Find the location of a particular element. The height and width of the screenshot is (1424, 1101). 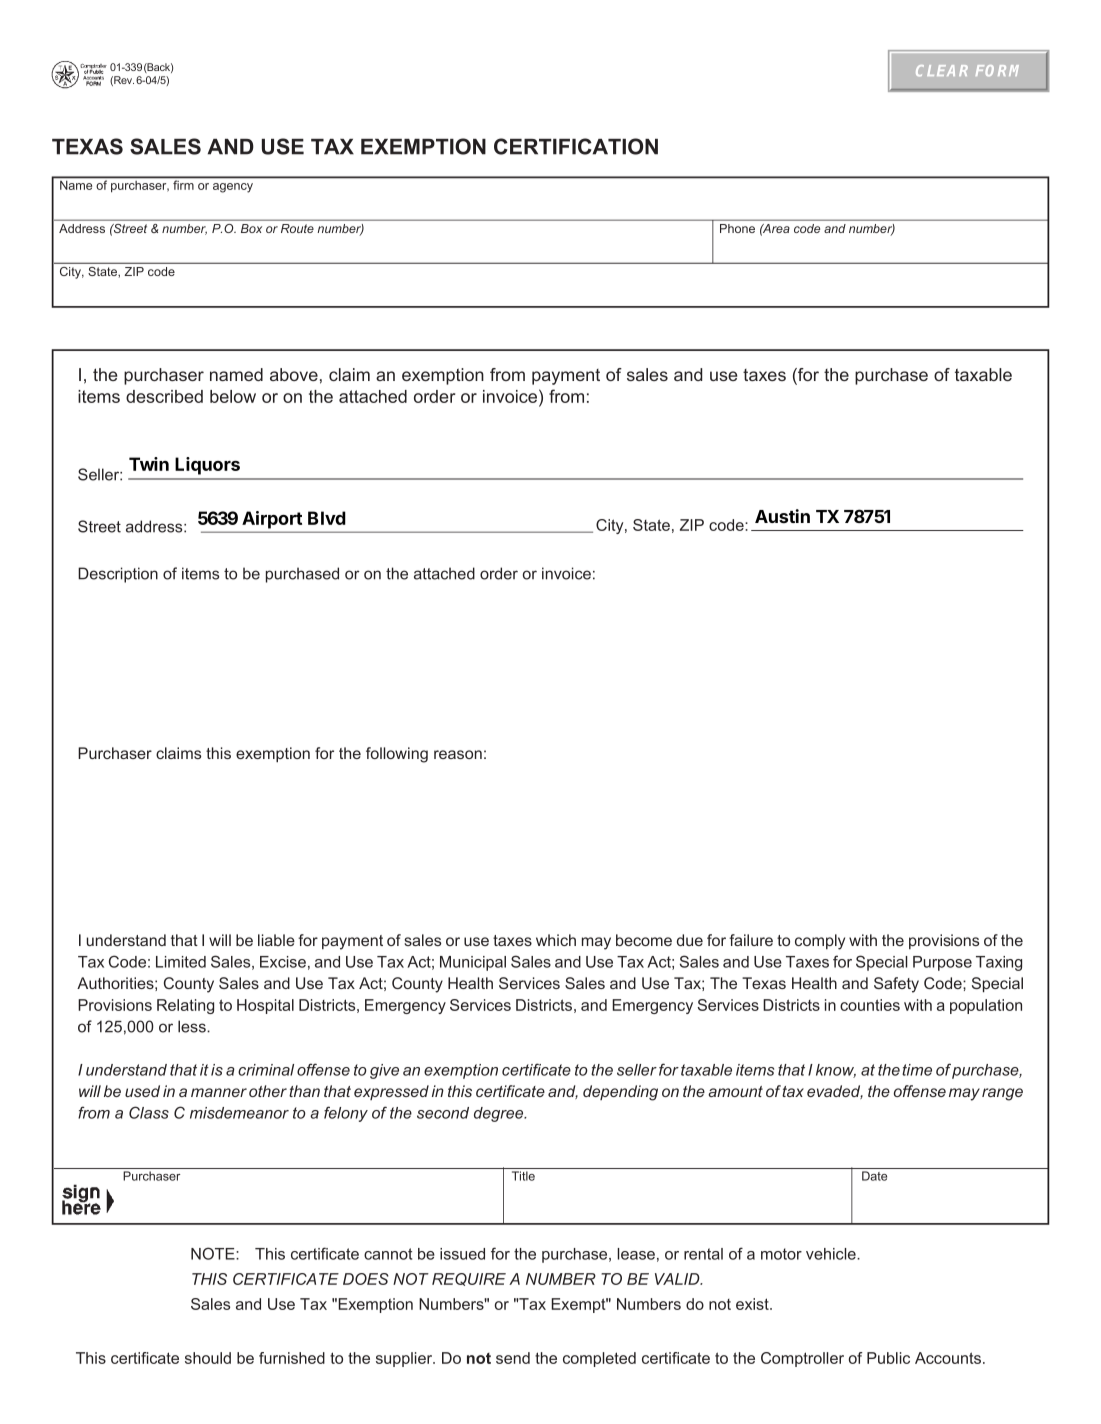

should is located at coordinates (208, 1358).
